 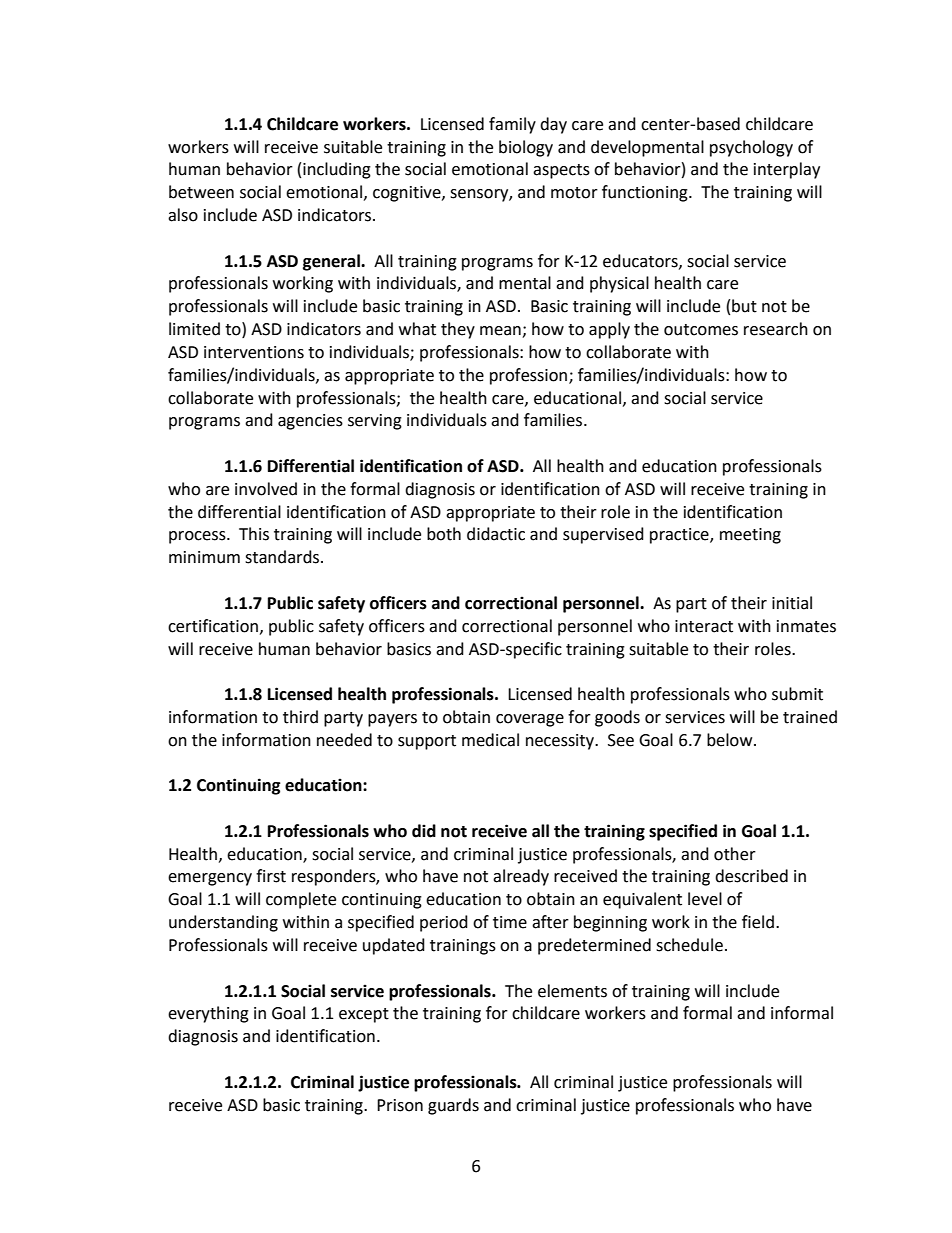 What do you see at coordinates (751, 148) in the screenshot?
I see `psychology` at bounding box center [751, 148].
